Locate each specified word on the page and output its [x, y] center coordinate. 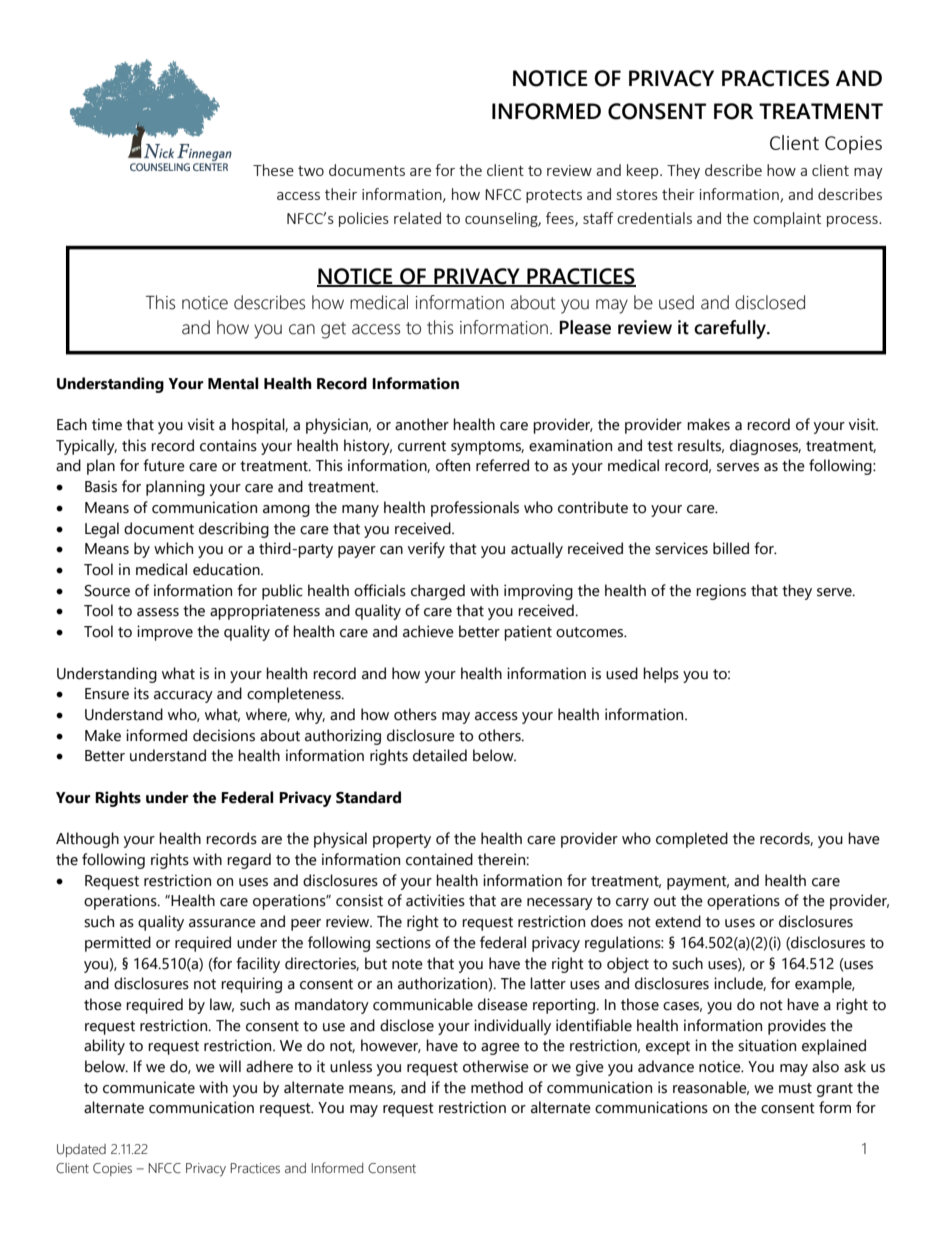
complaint [787, 219]
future [164, 465]
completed [692, 840]
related [417, 218]
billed [731, 548]
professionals [475, 509]
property [402, 841]
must [795, 1088]
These [273, 170]
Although [87, 840]
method [497, 1087]
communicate [149, 1087]
